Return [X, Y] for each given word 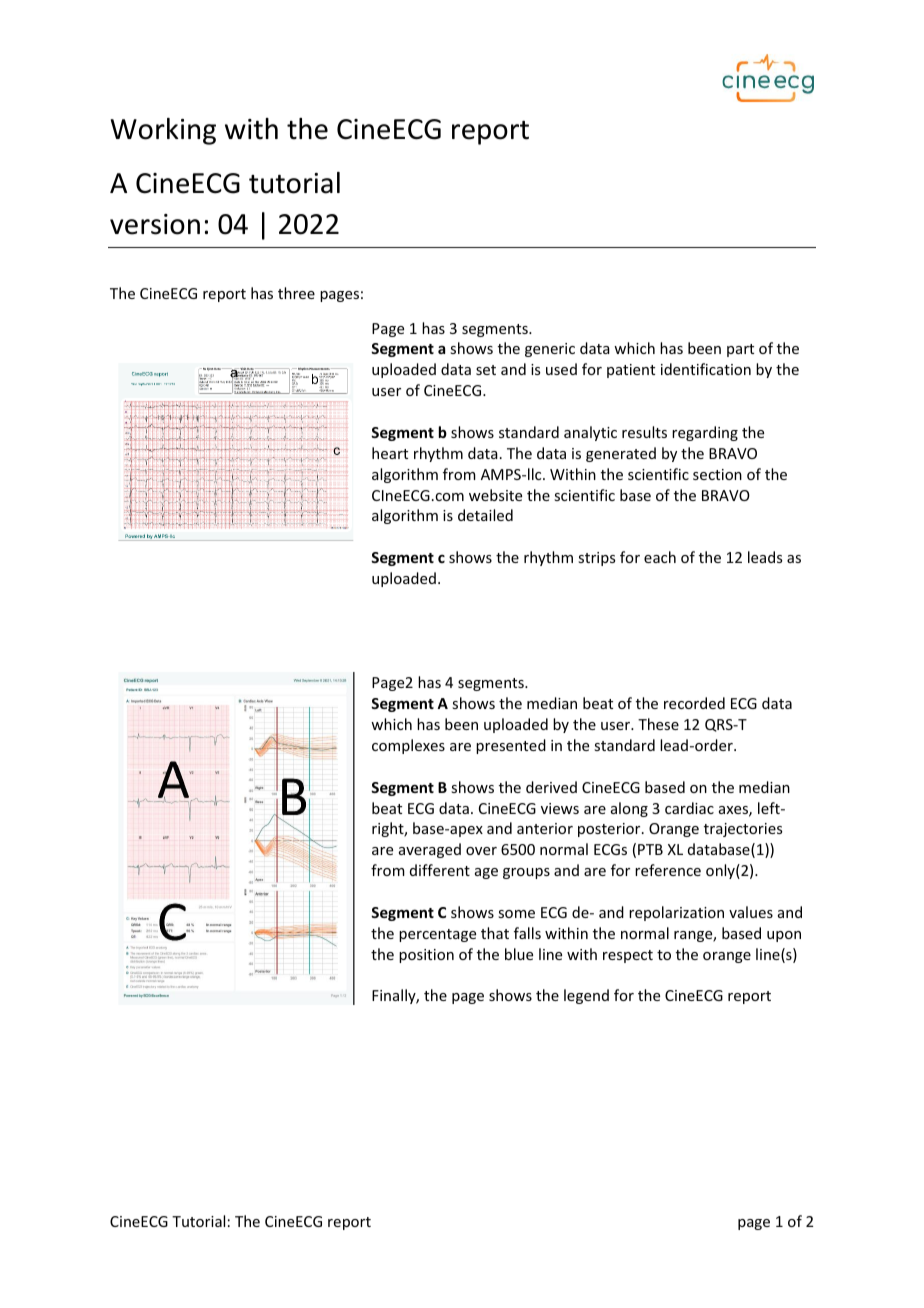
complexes [408, 746]
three [296, 293]
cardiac [689, 808]
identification [706, 369]
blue [519, 954]
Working [163, 131]
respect [628, 956]
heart [390, 453]
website [495, 495]
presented [511, 746]
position [426, 956]
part [740, 350]
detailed [485, 515]
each [660, 557]
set [486, 370]
